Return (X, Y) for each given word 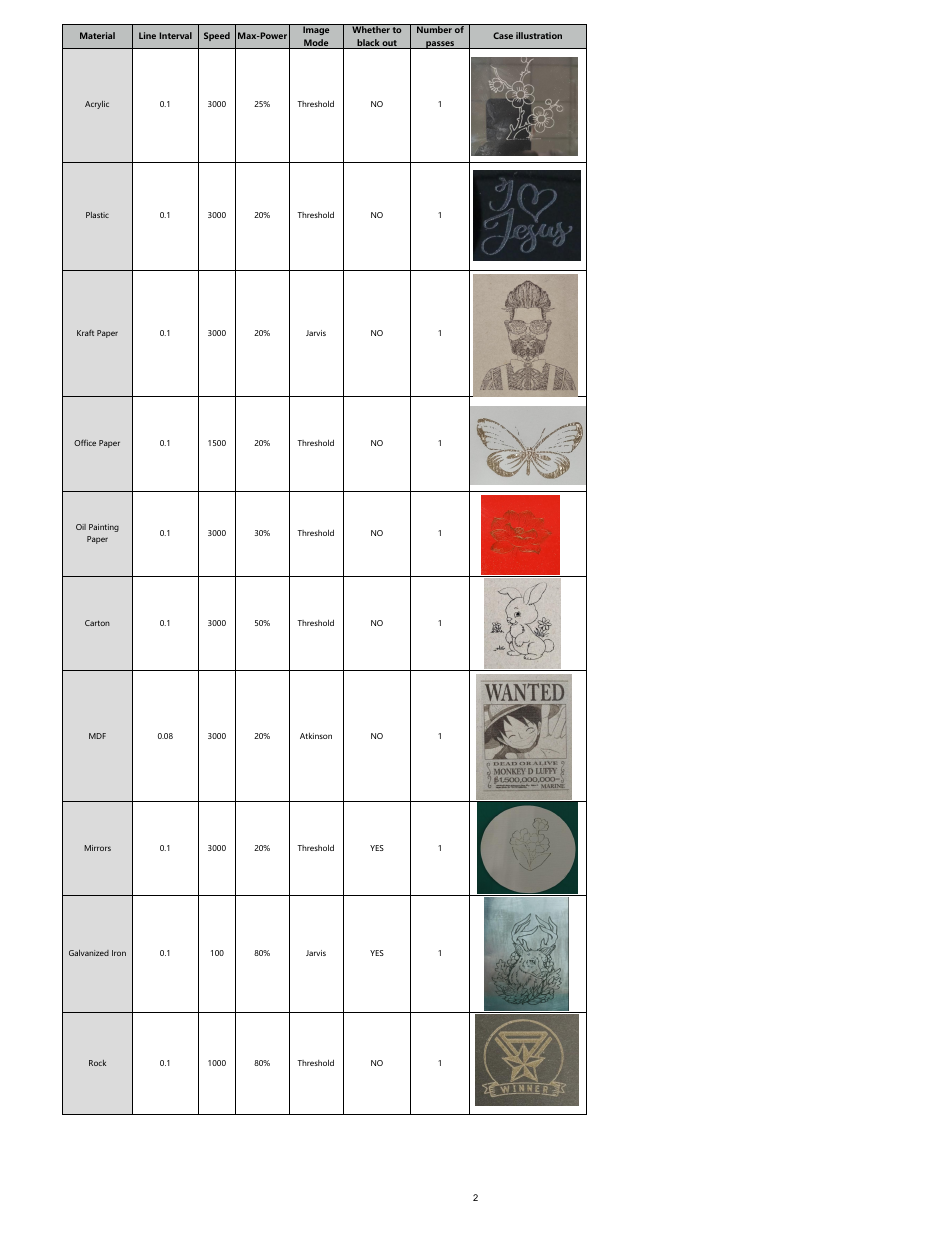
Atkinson (316, 736)
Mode (316, 44)
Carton (97, 623)
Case (503, 35)
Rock (97, 1063)
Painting (104, 528)
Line (147, 35)
